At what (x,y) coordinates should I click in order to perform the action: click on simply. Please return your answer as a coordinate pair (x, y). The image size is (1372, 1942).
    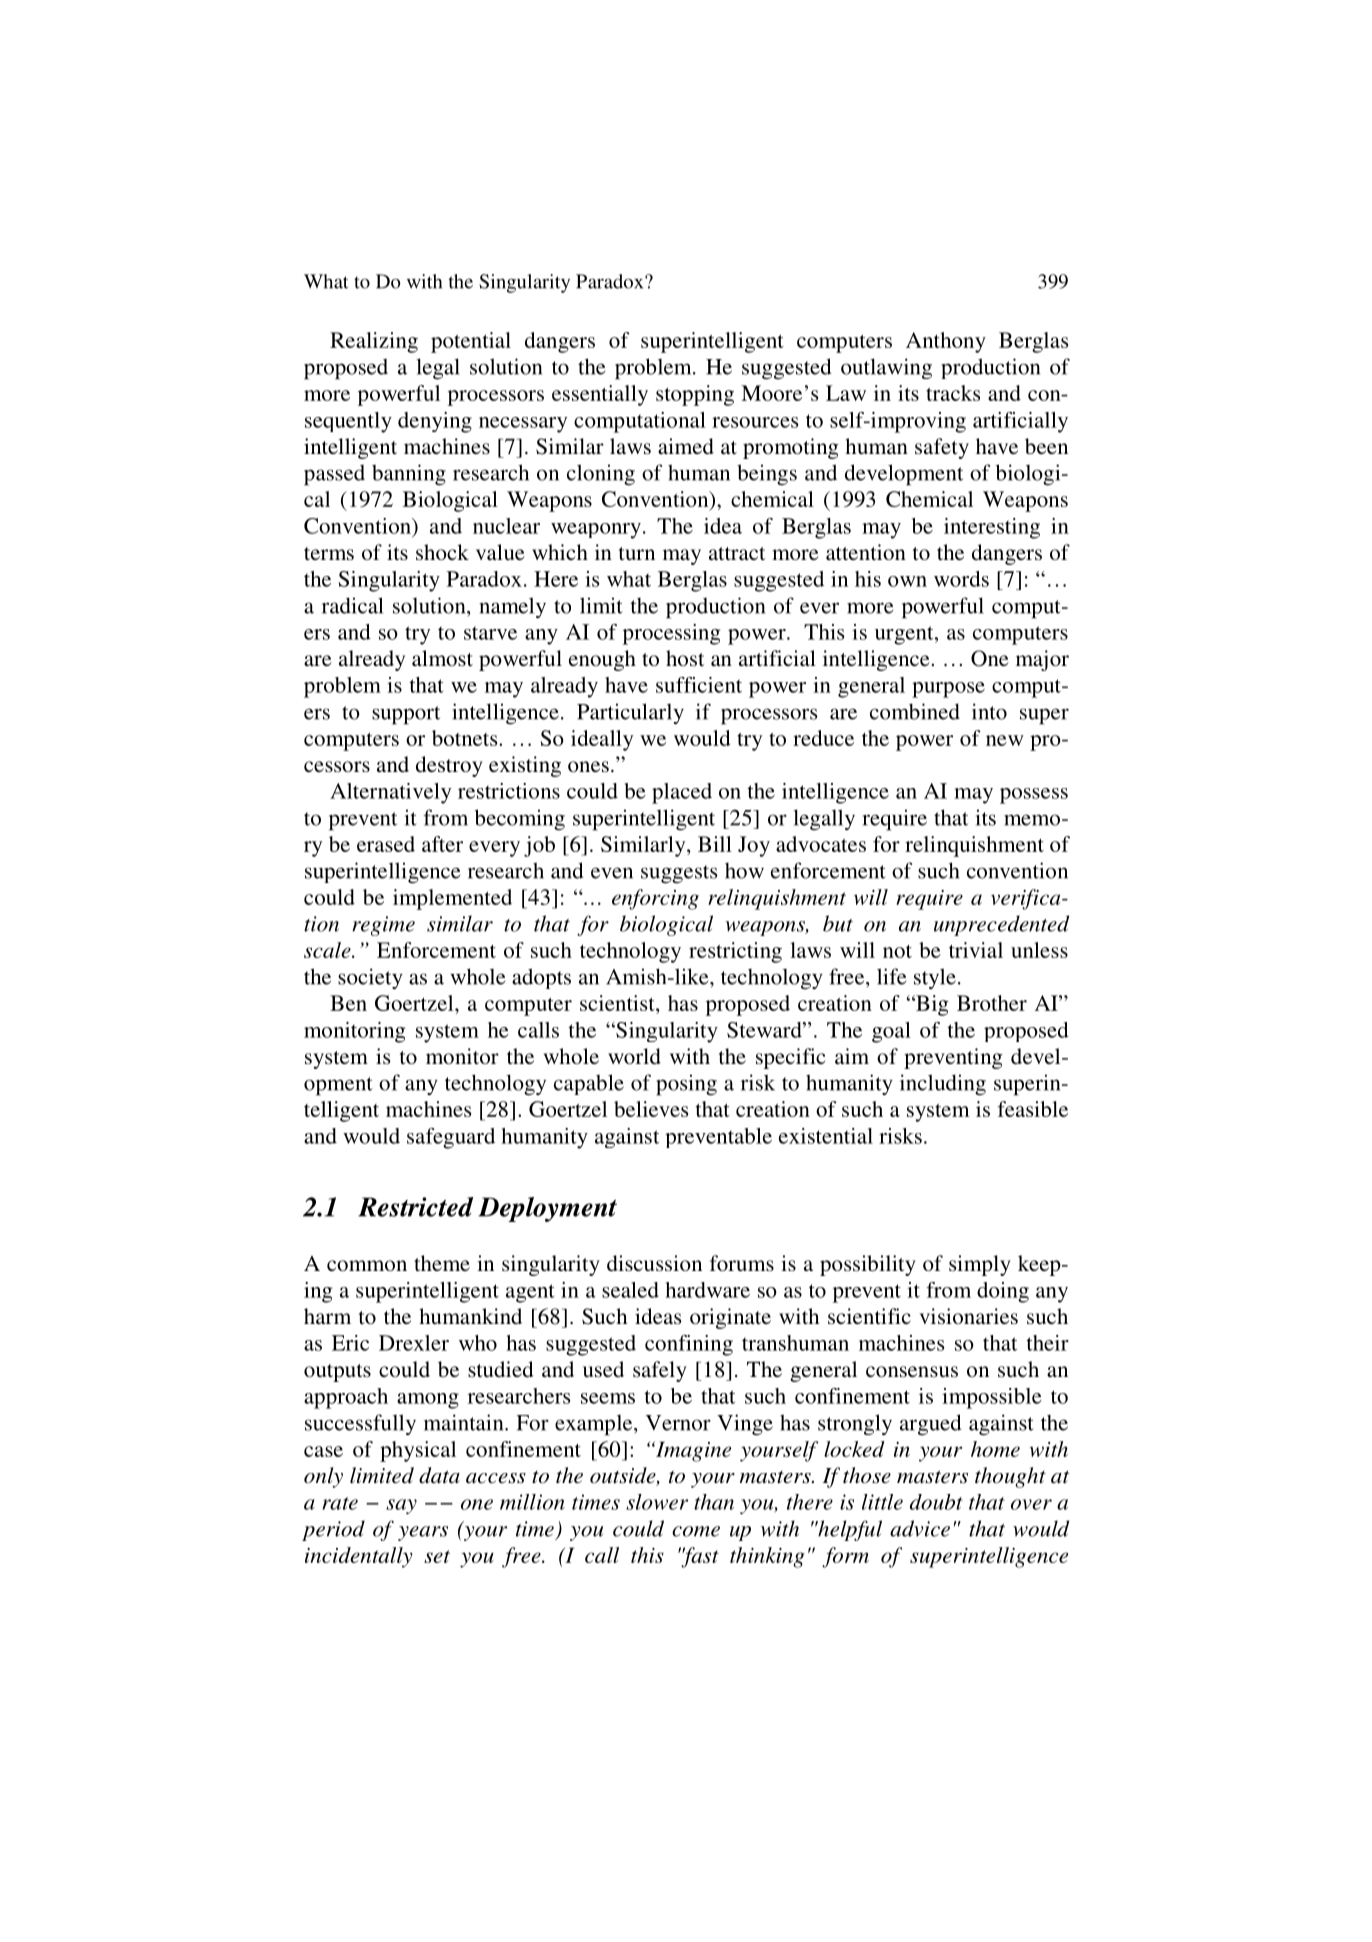
    Looking at the image, I should click on (980, 1265).
